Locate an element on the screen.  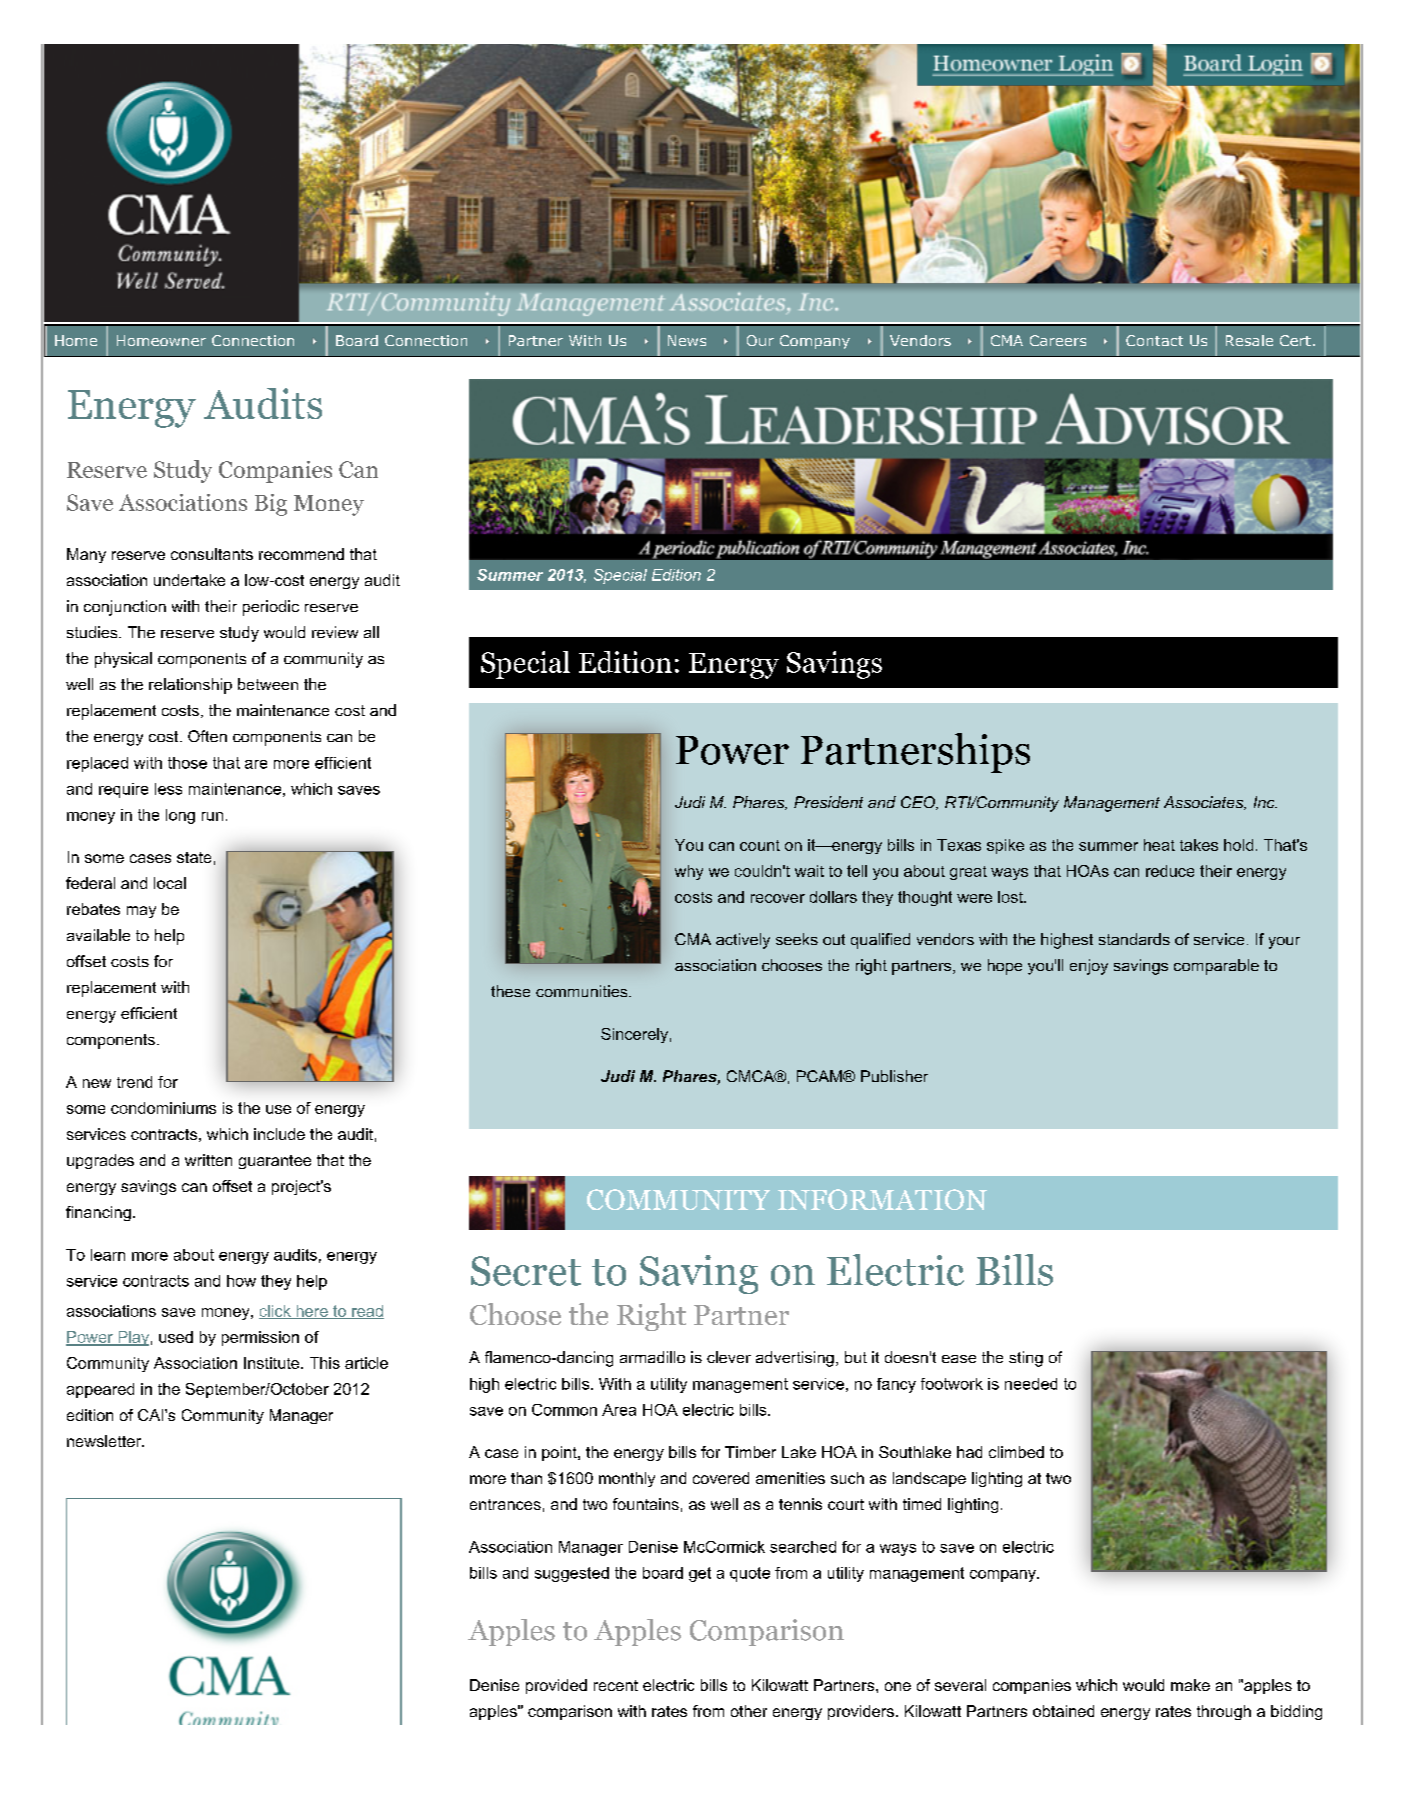
clever is located at coordinates (729, 1357).
